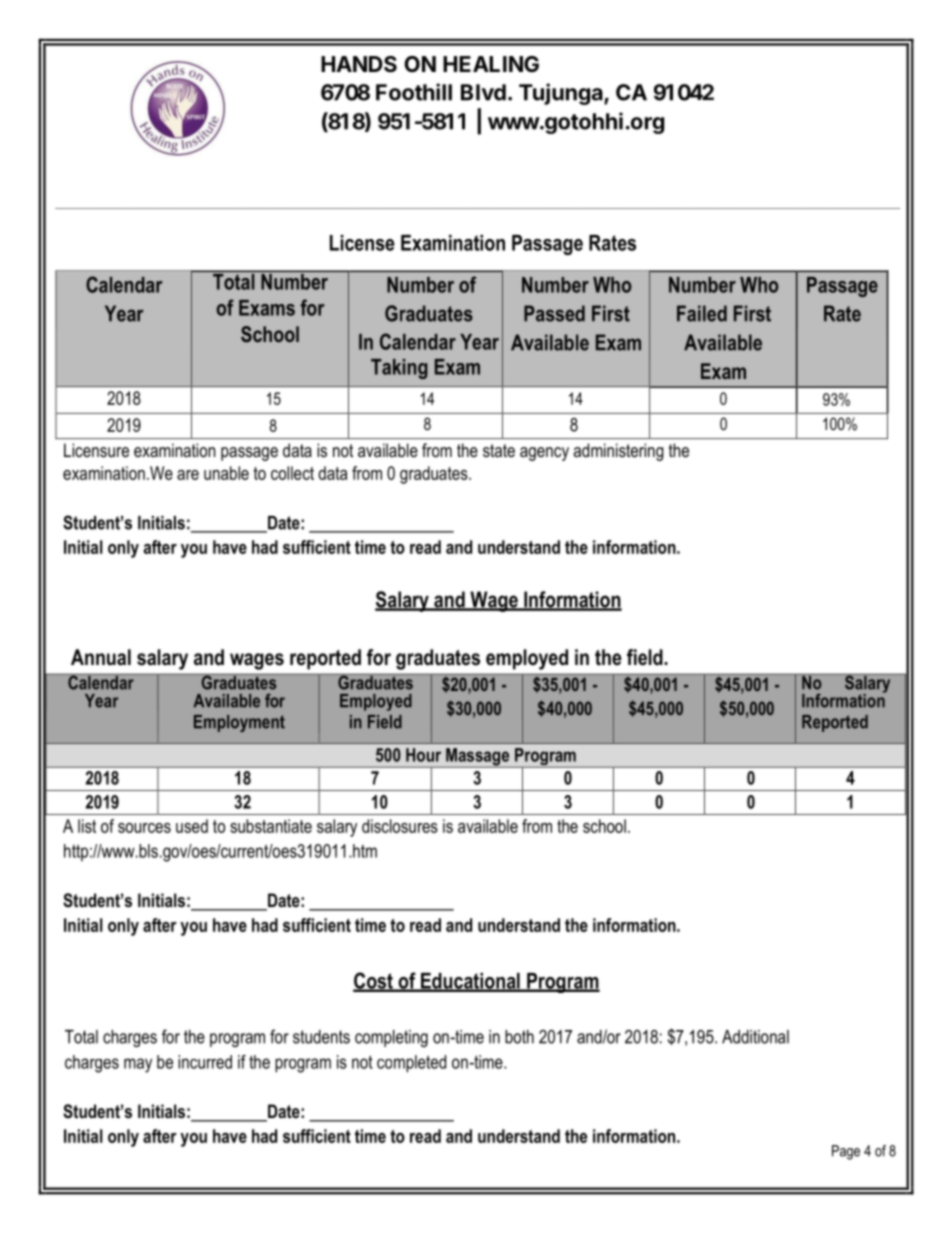  I want to click on HANDS, so click(359, 64).
